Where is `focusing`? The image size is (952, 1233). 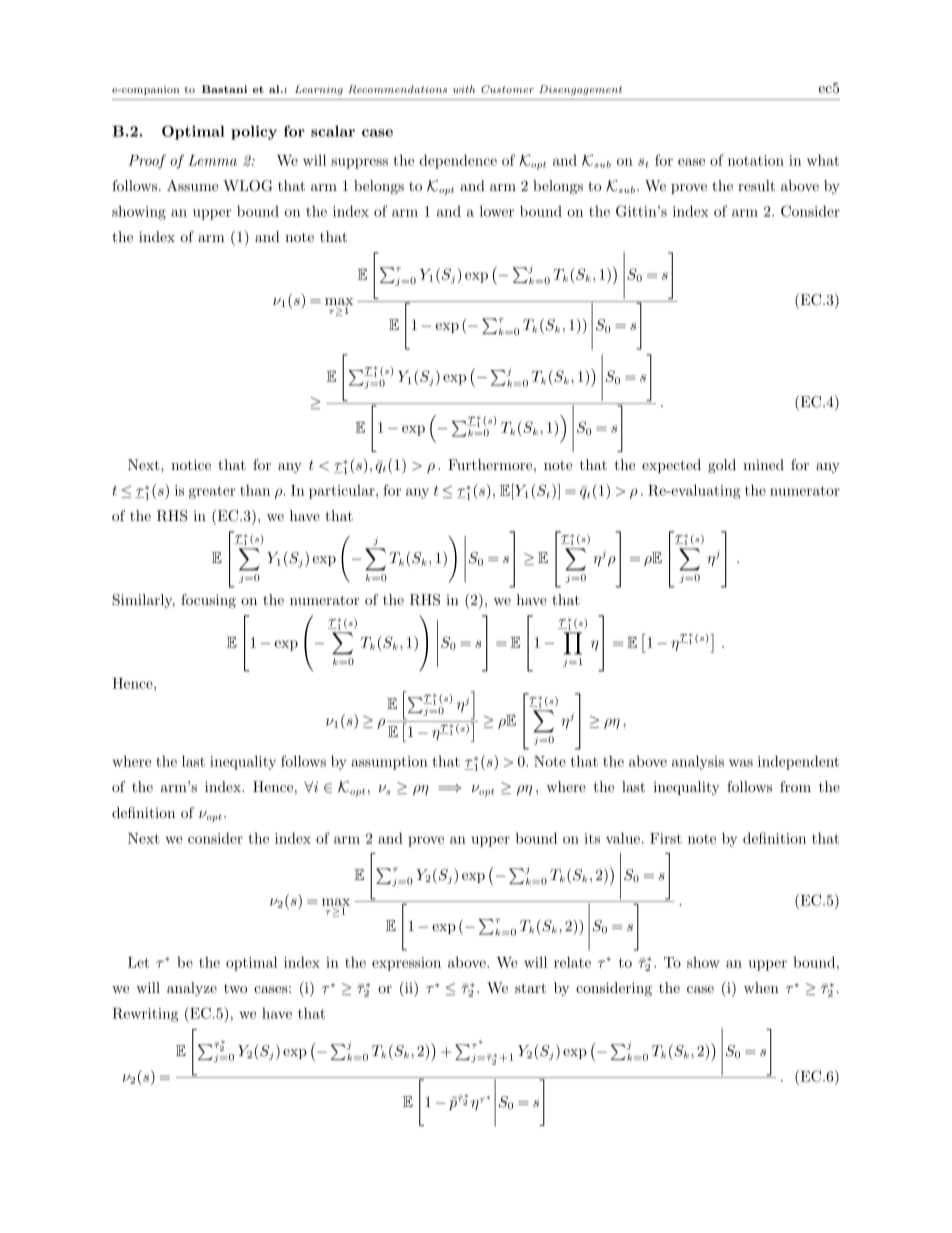
focusing is located at coordinates (208, 601).
